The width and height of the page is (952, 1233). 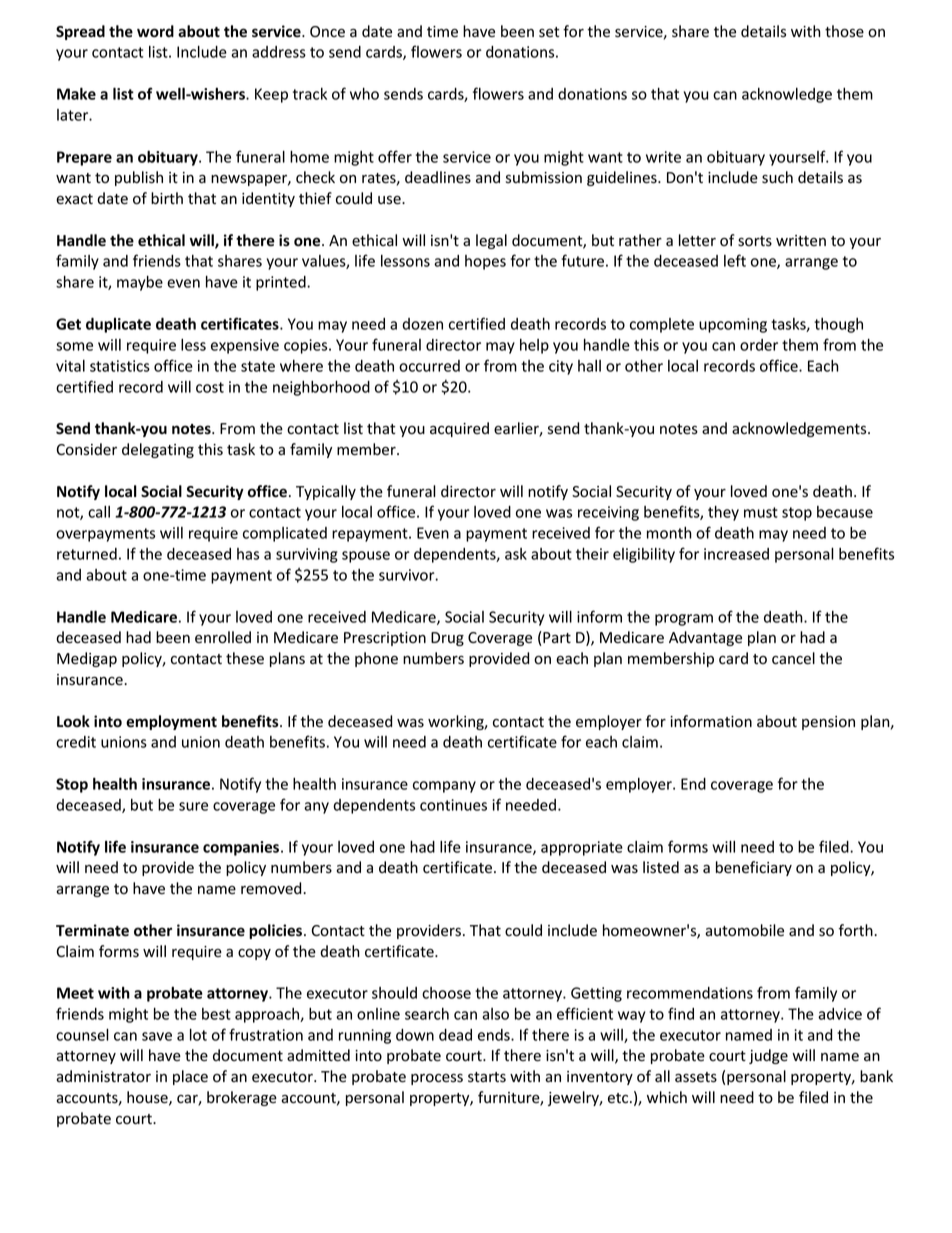 What do you see at coordinates (487, 1077) in the page?
I see `starts` at bounding box center [487, 1077].
